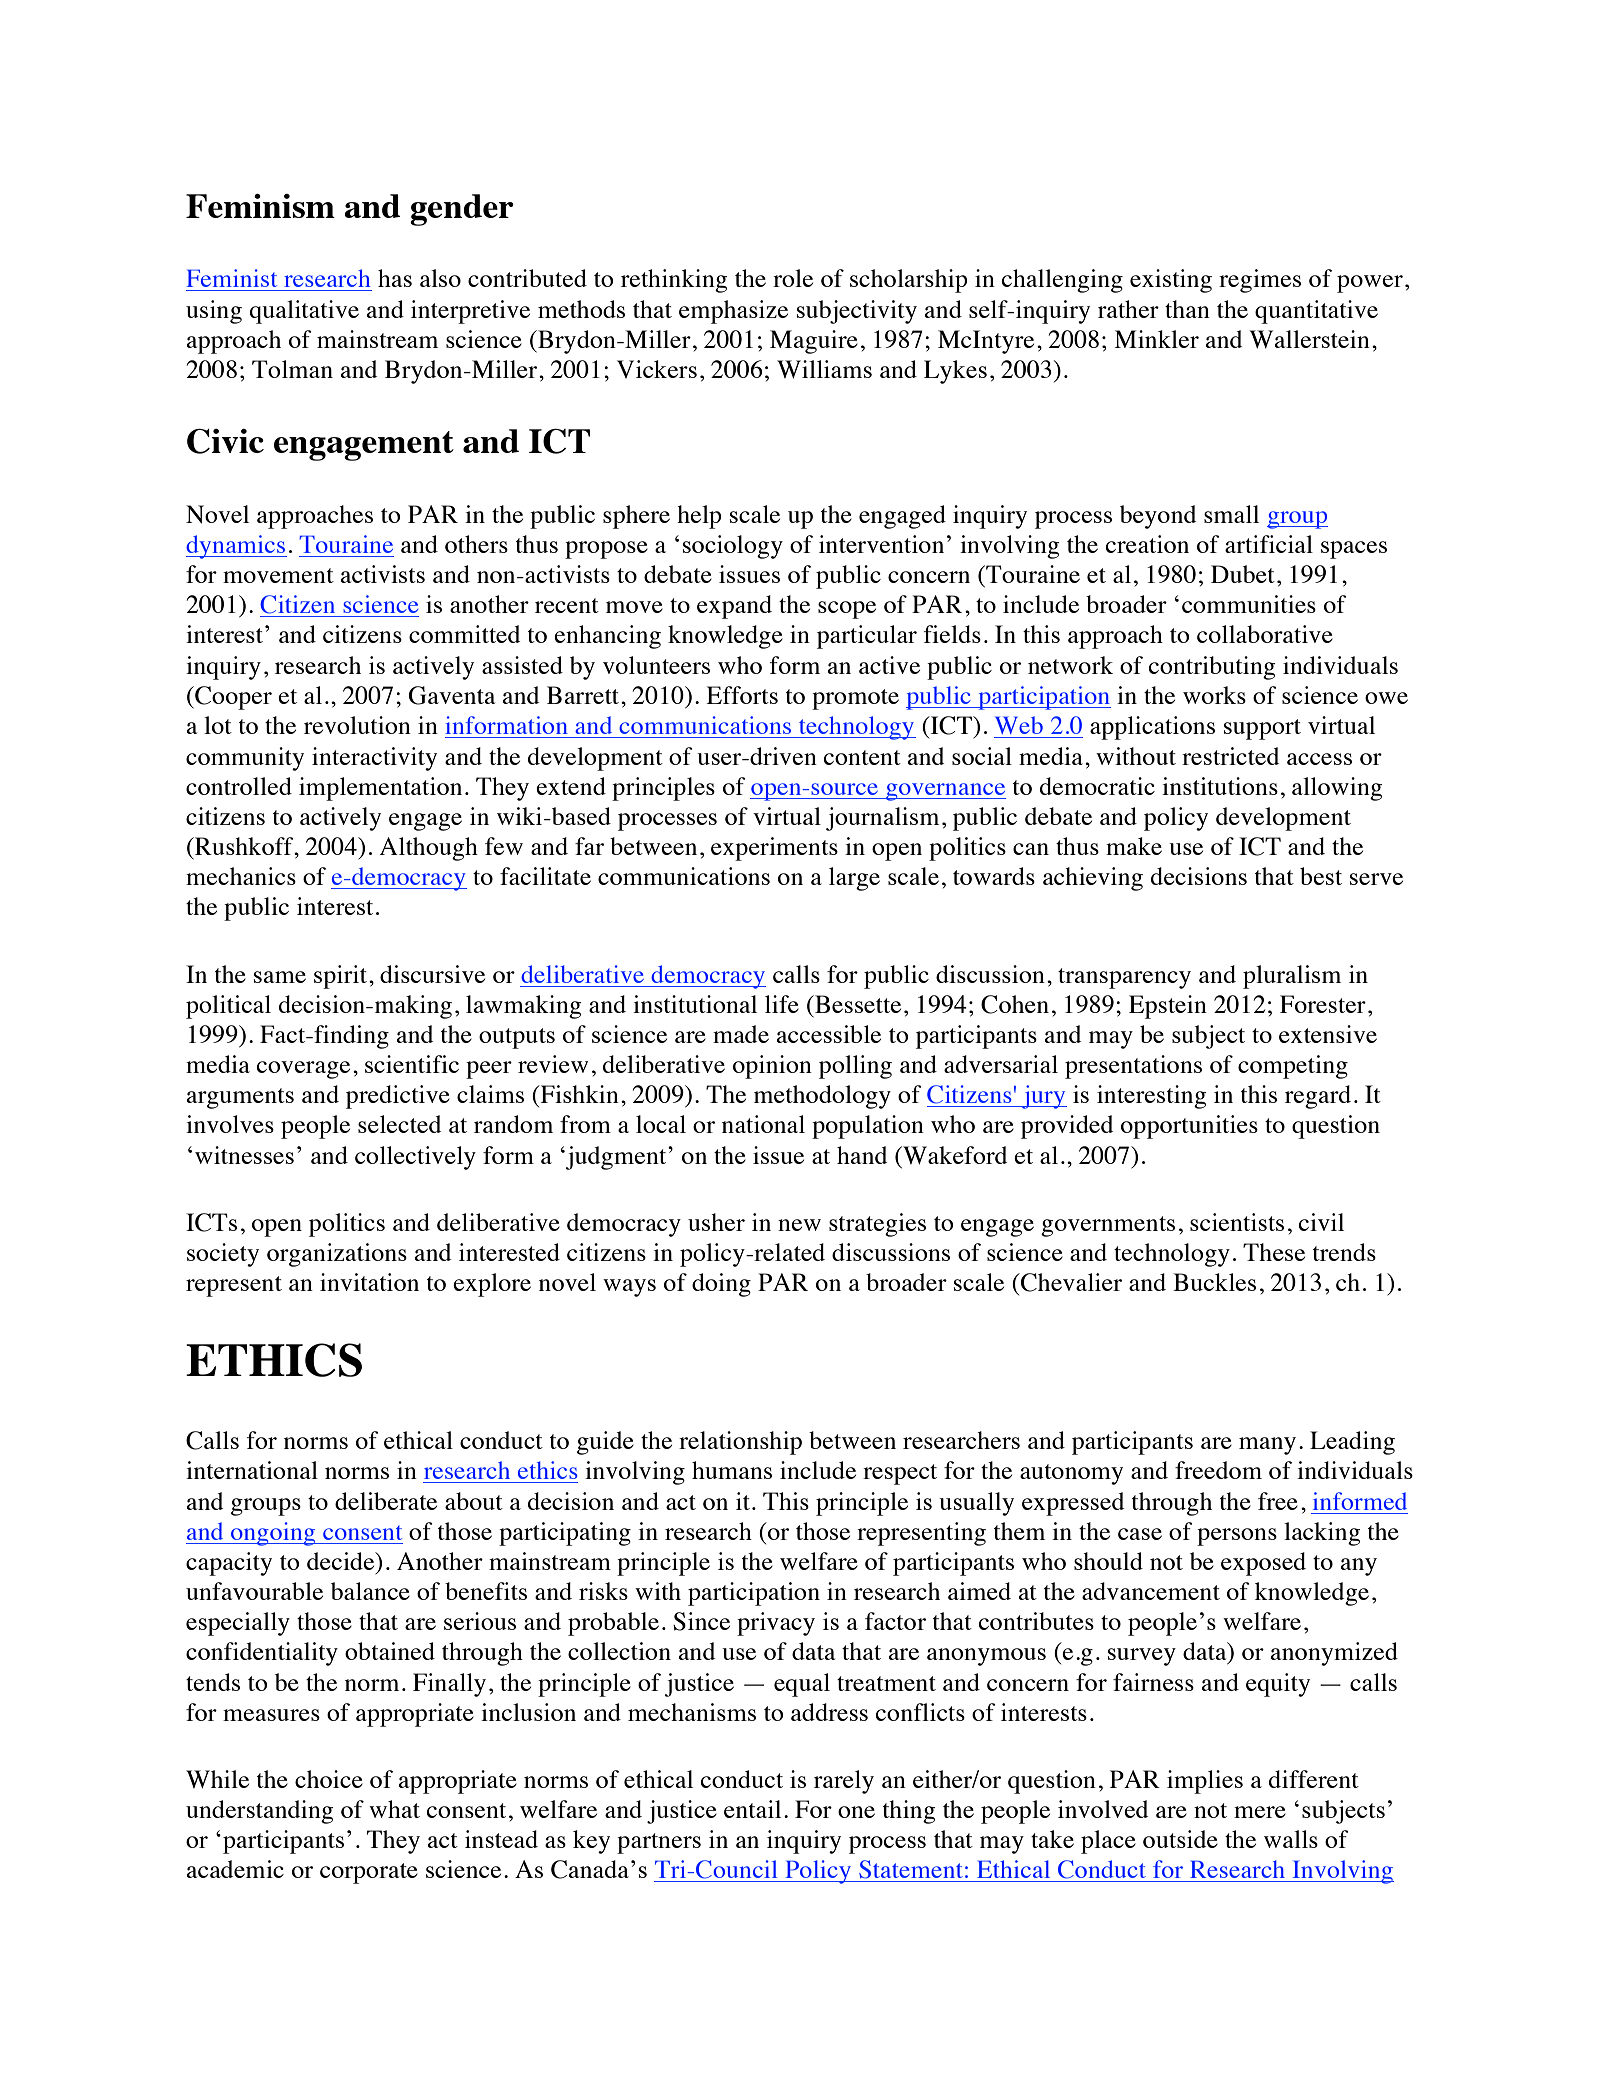 The image size is (1602, 2073). I want to click on regimes, so click(1260, 281).
